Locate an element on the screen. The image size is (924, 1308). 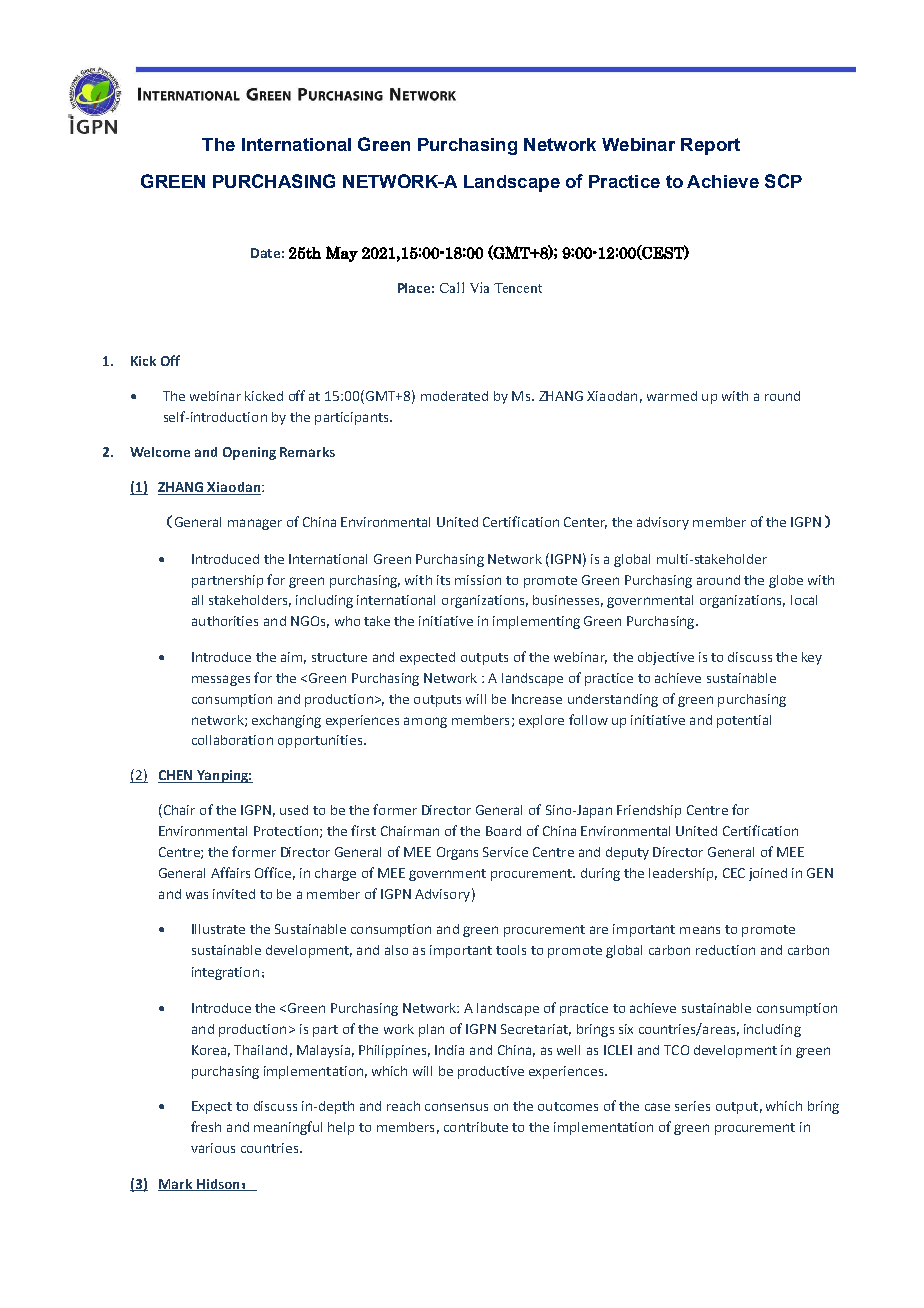
implementing is located at coordinates (536, 622).
